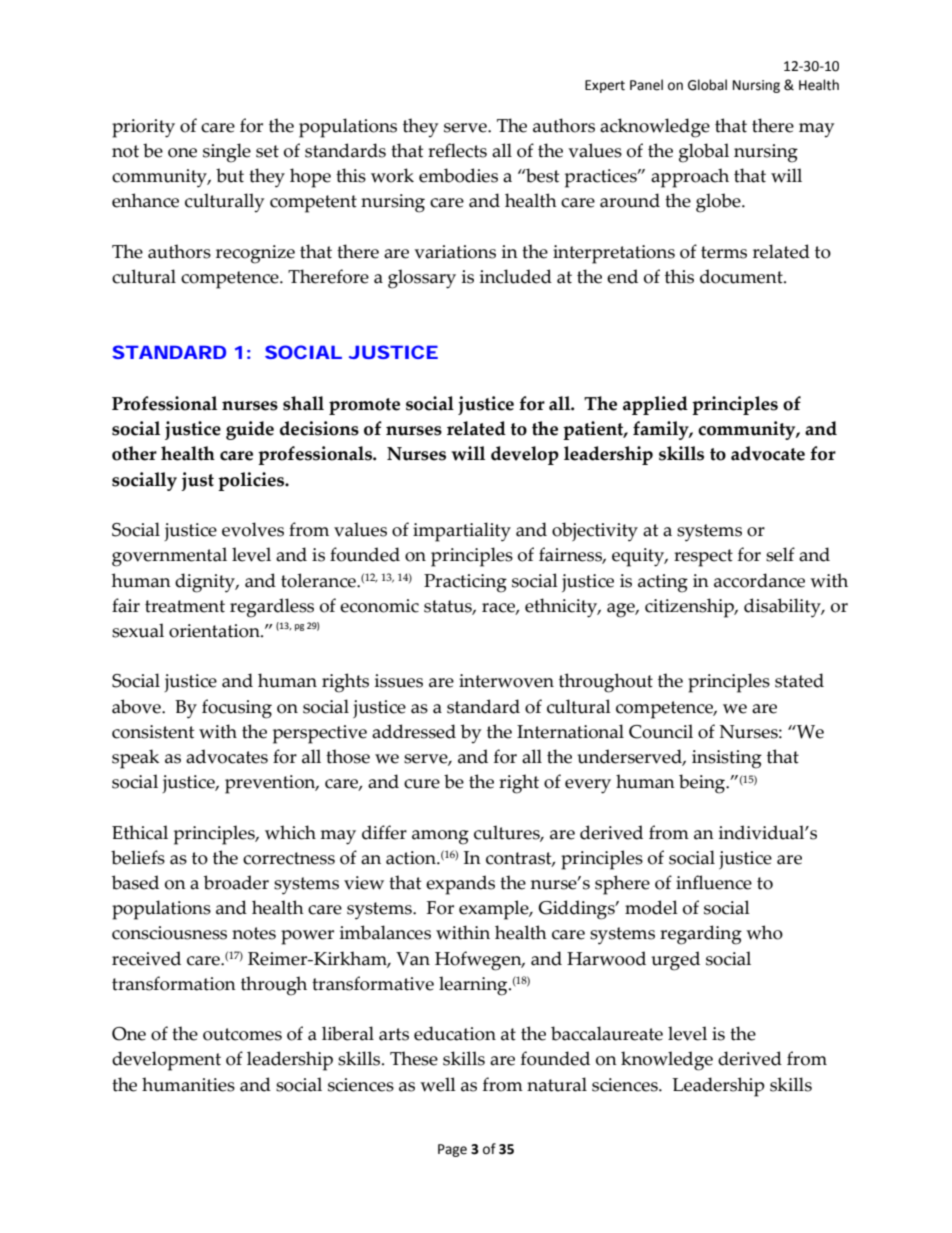 The width and height of the document is (952, 1233). What do you see at coordinates (250, 430) in the document?
I see `guide` at bounding box center [250, 430].
